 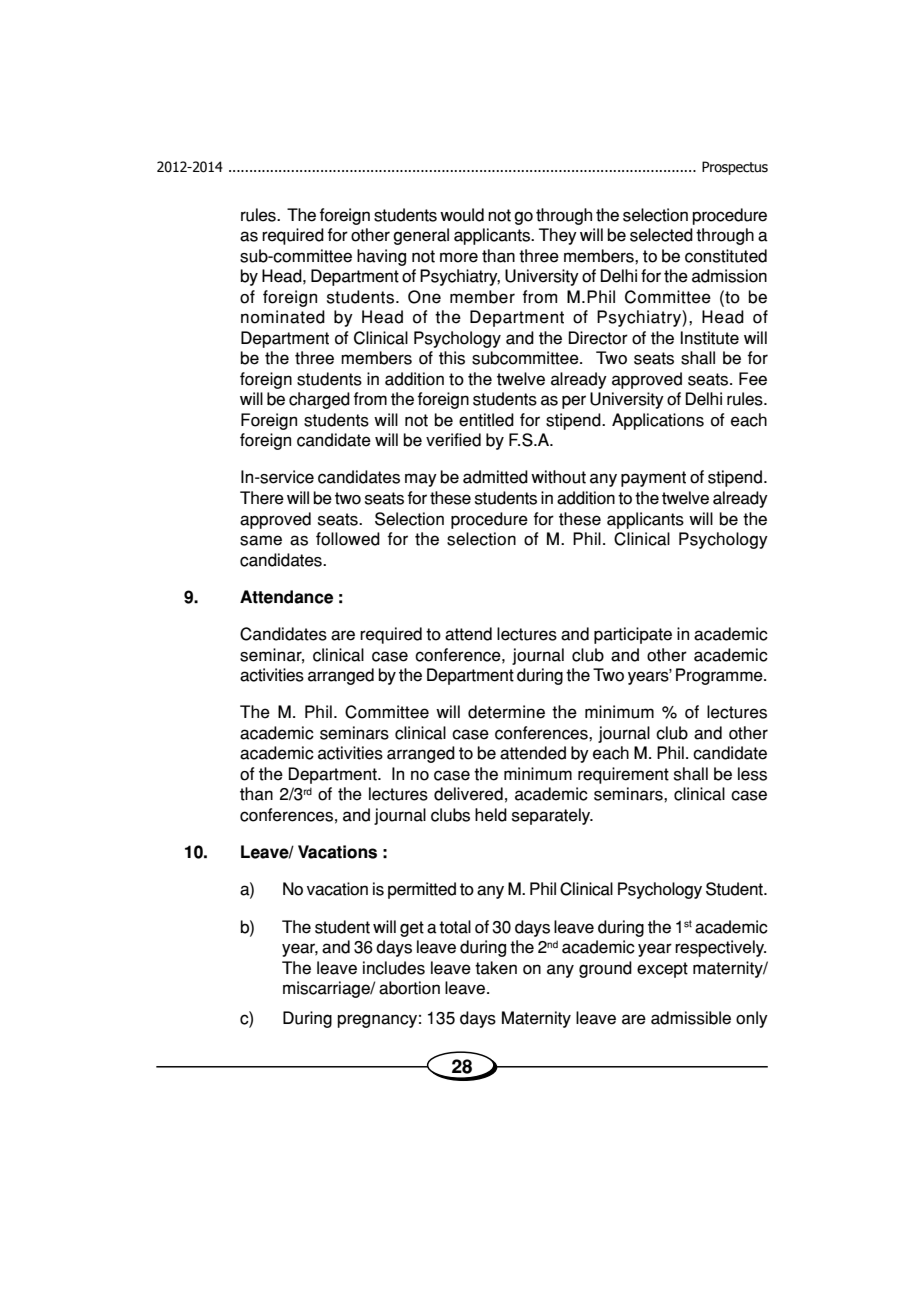 What do you see at coordinates (735, 168) in the image?
I see `Prospectus` at bounding box center [735, 168].
